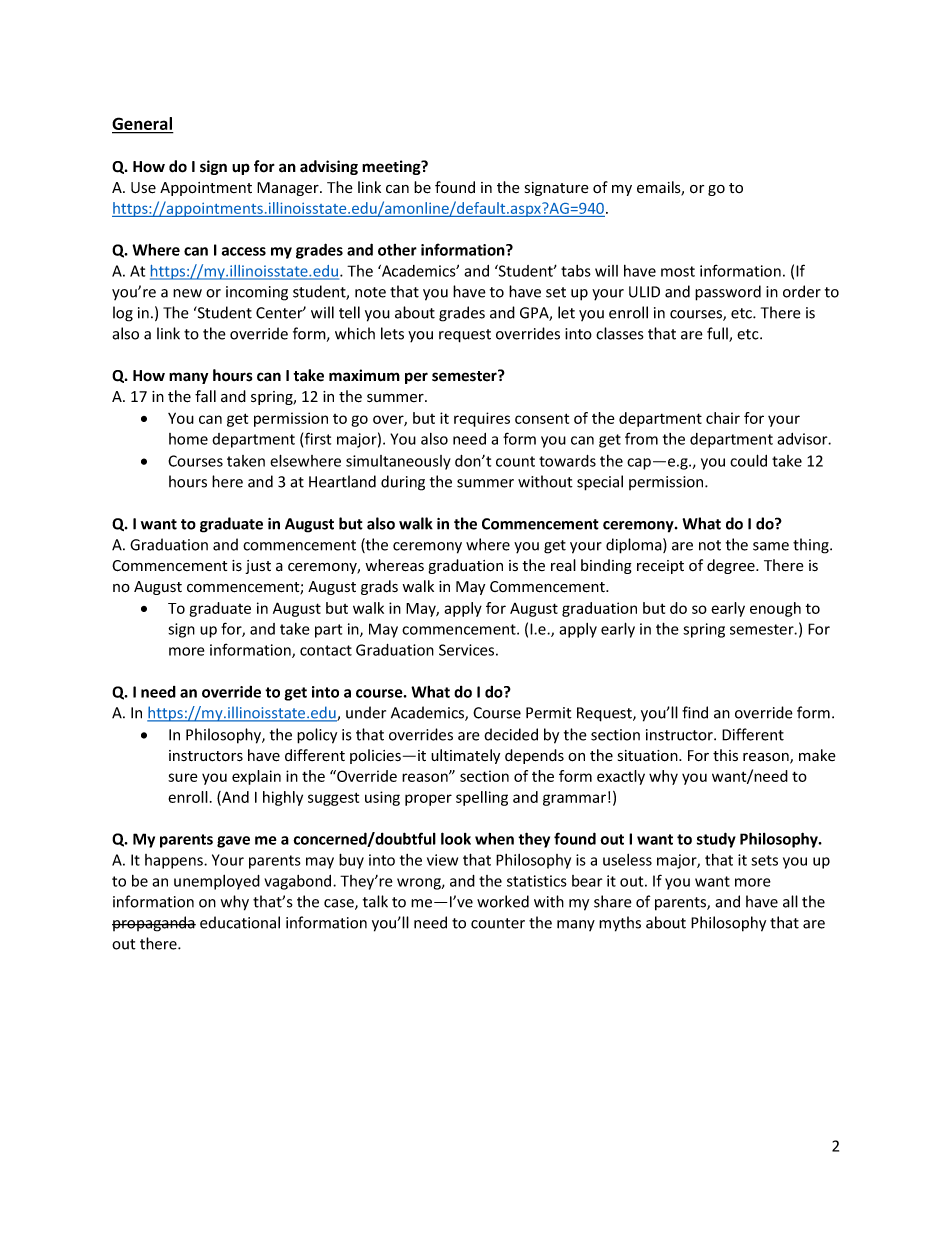 This page has height=1233, width=952. I want to click on real, so click(563, 565).
